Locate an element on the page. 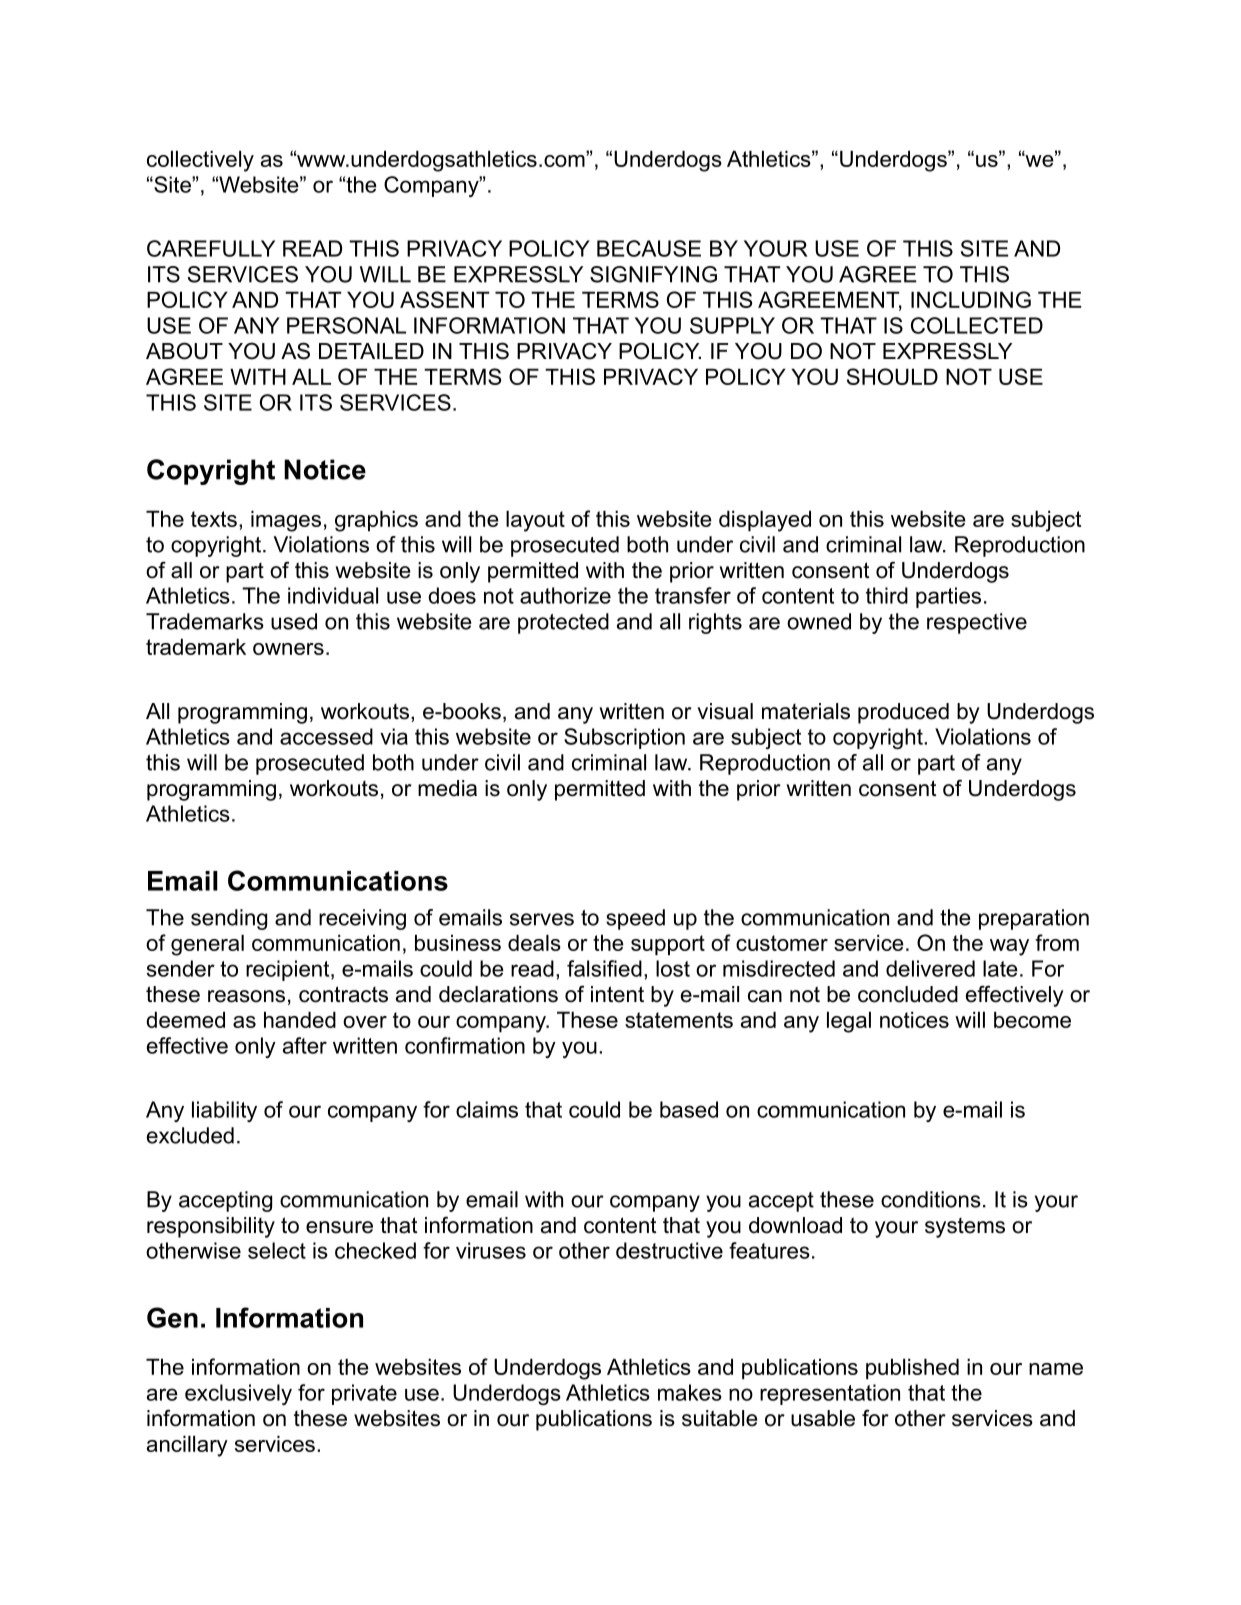  handed is located at coordinates (300, 1019).
